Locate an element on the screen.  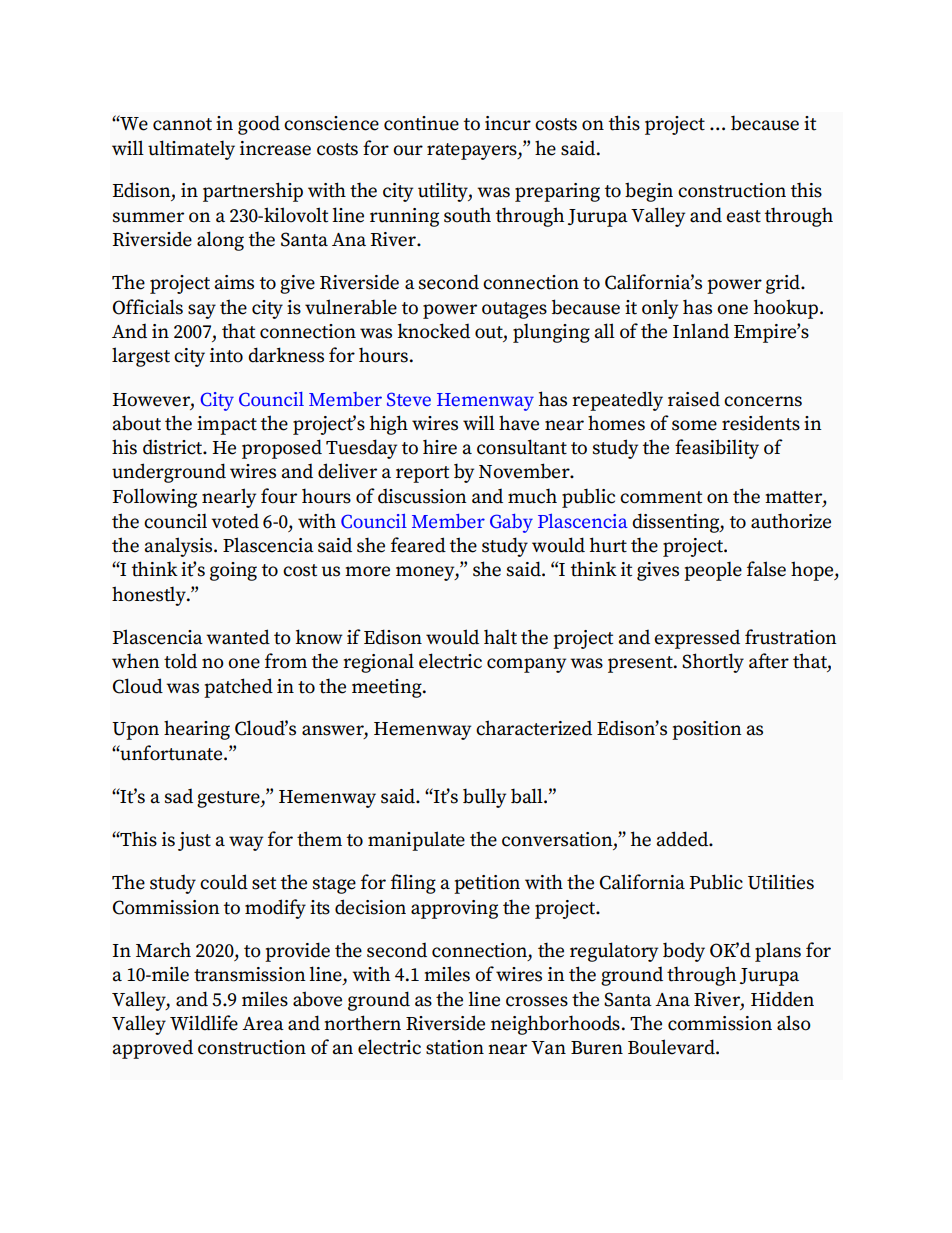
raised is located at coordinates (694, 399).
